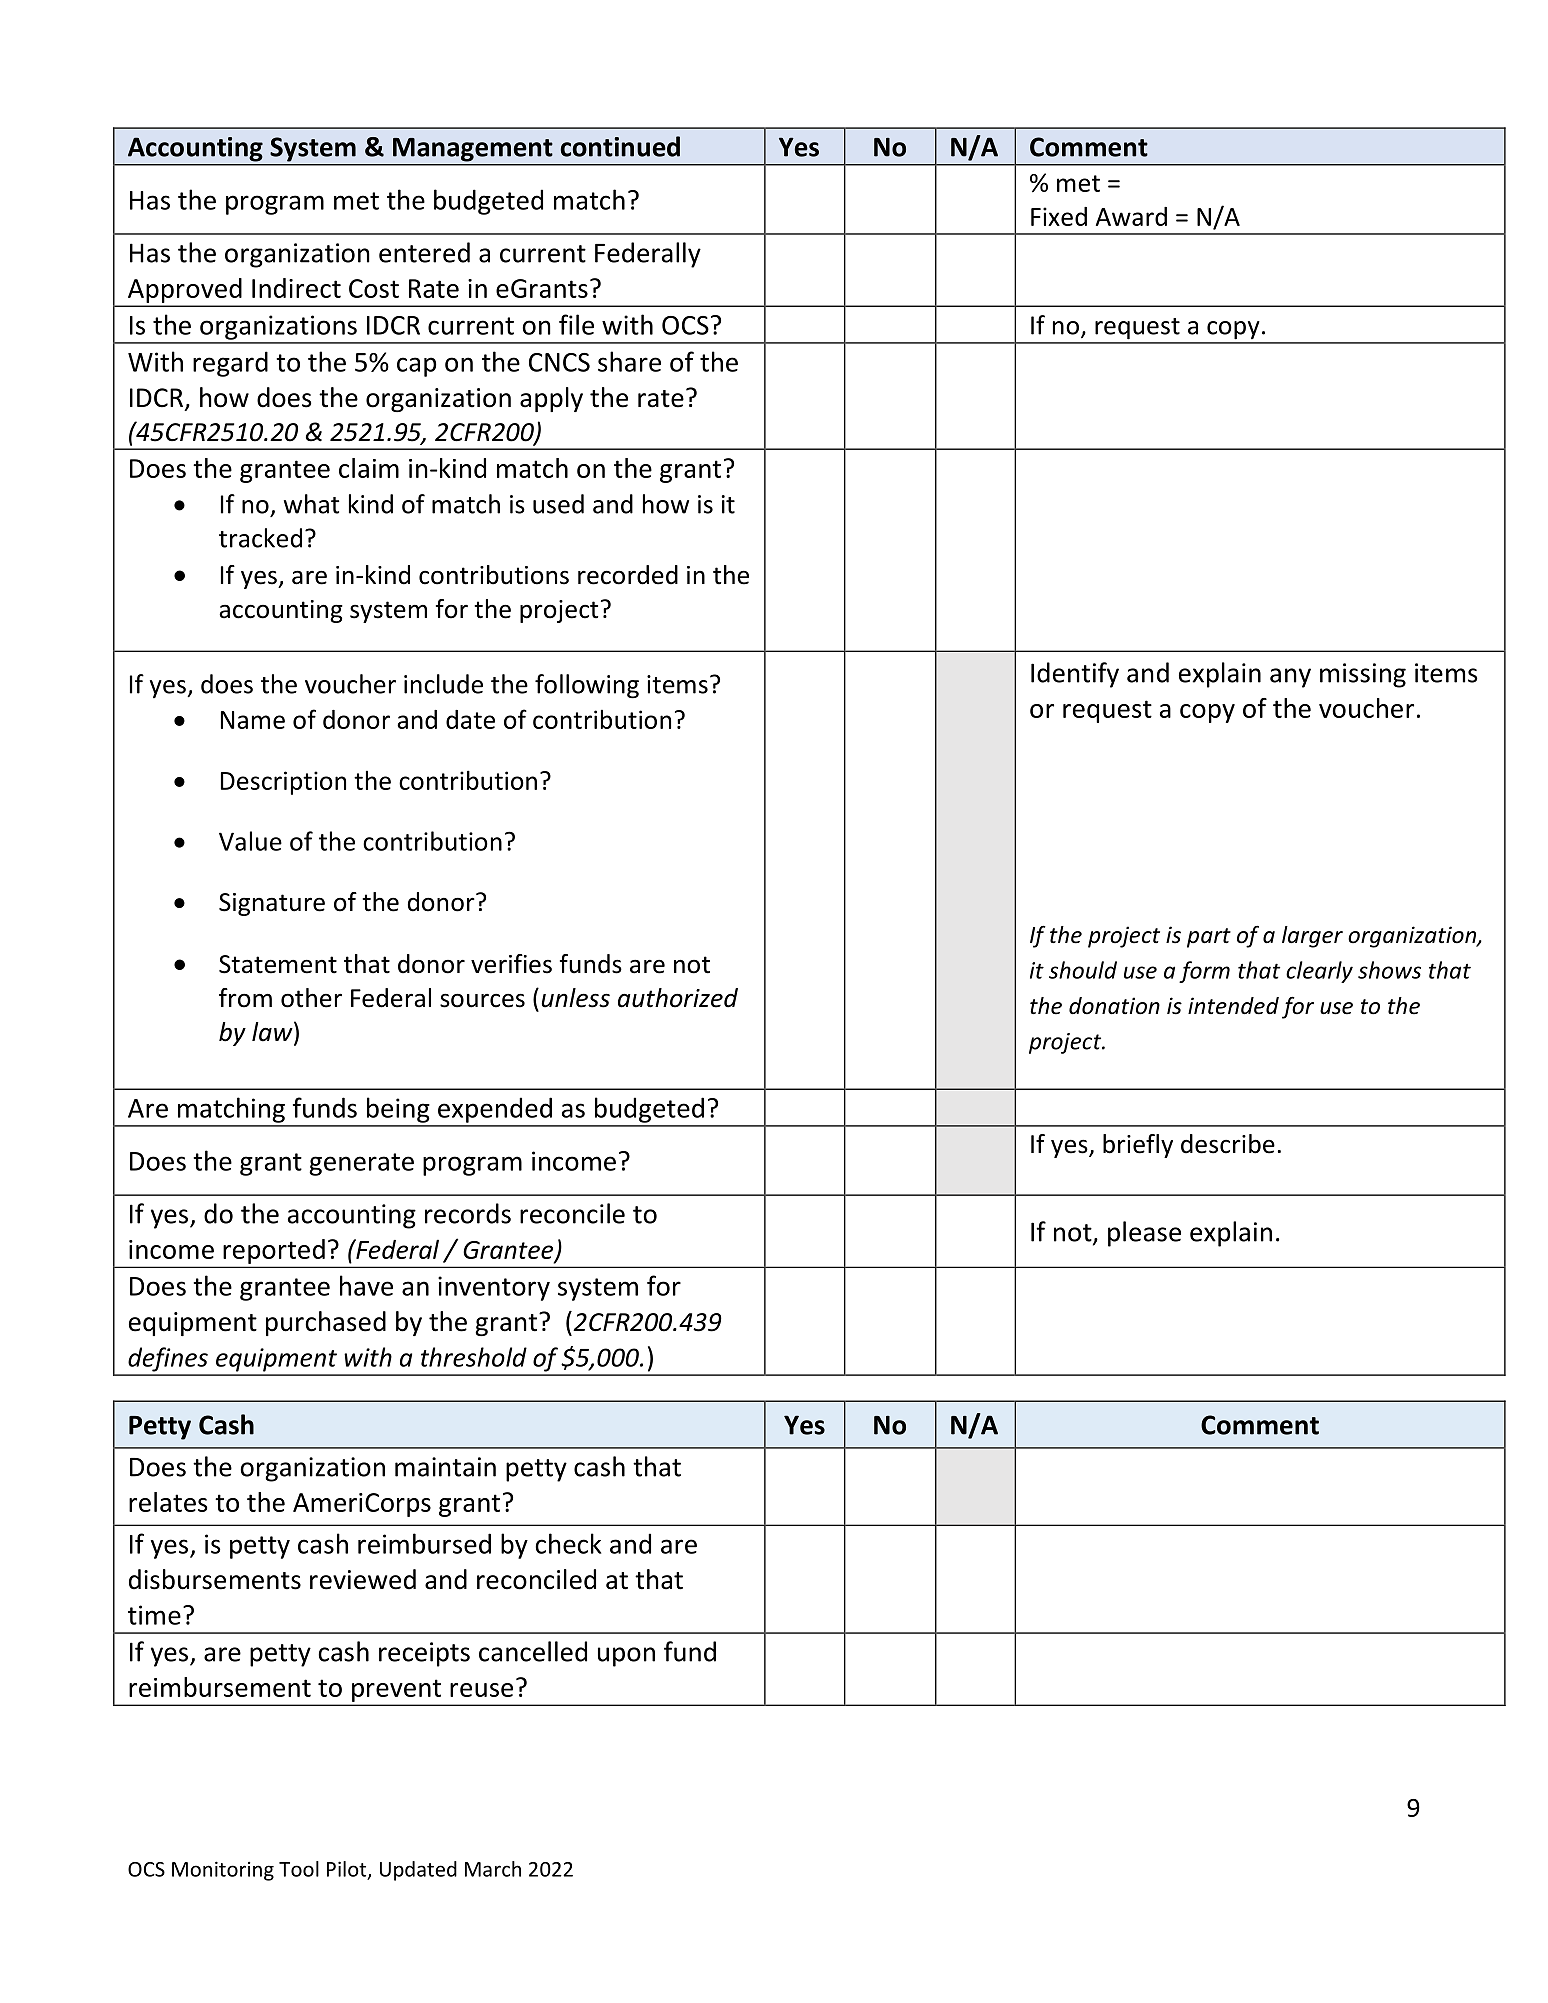  Describe the element at coordinates (1290, 678) in the image. I see `any` at that location.
